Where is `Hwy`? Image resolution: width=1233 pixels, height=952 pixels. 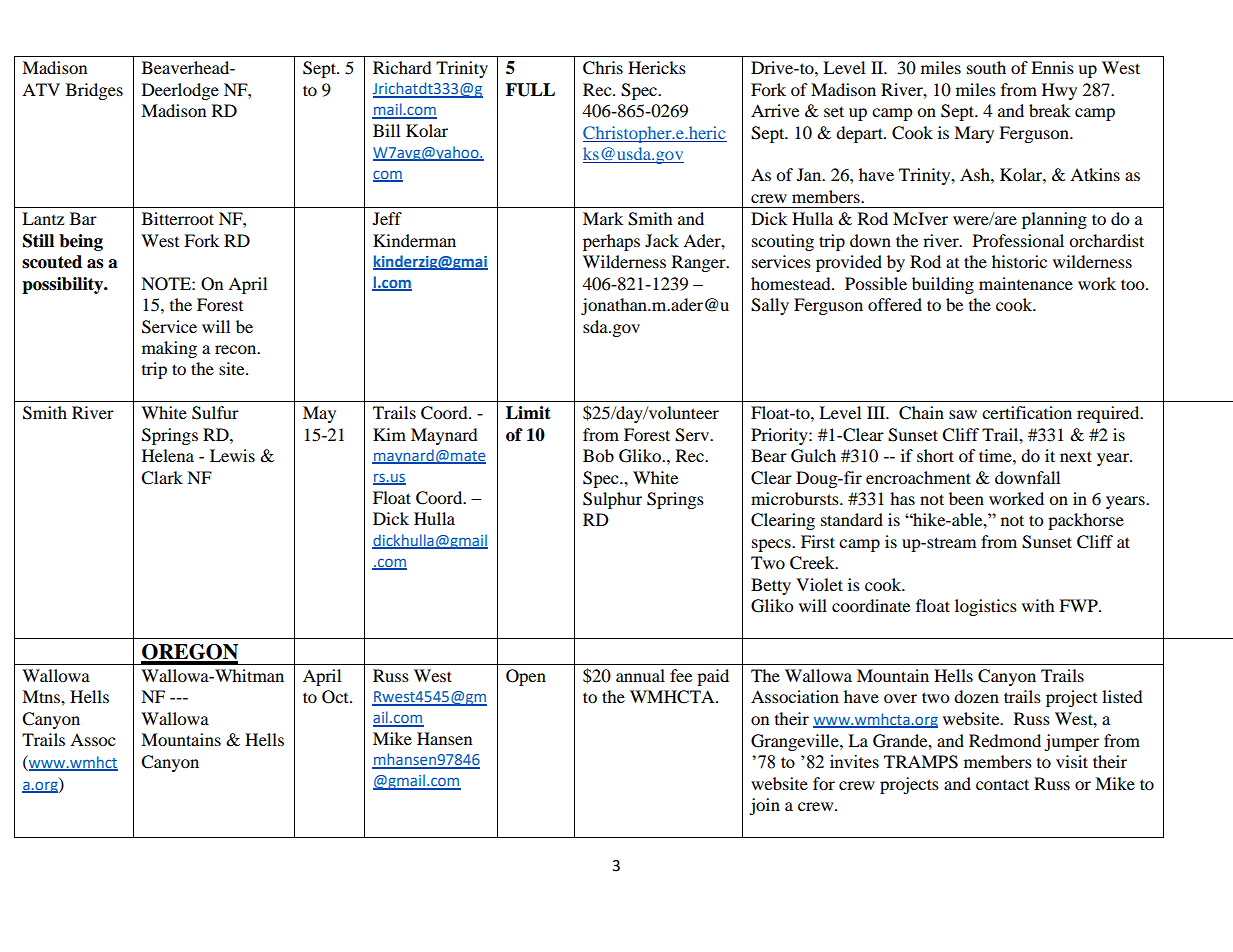 Hwy is located at coordinates (1059, 91).
